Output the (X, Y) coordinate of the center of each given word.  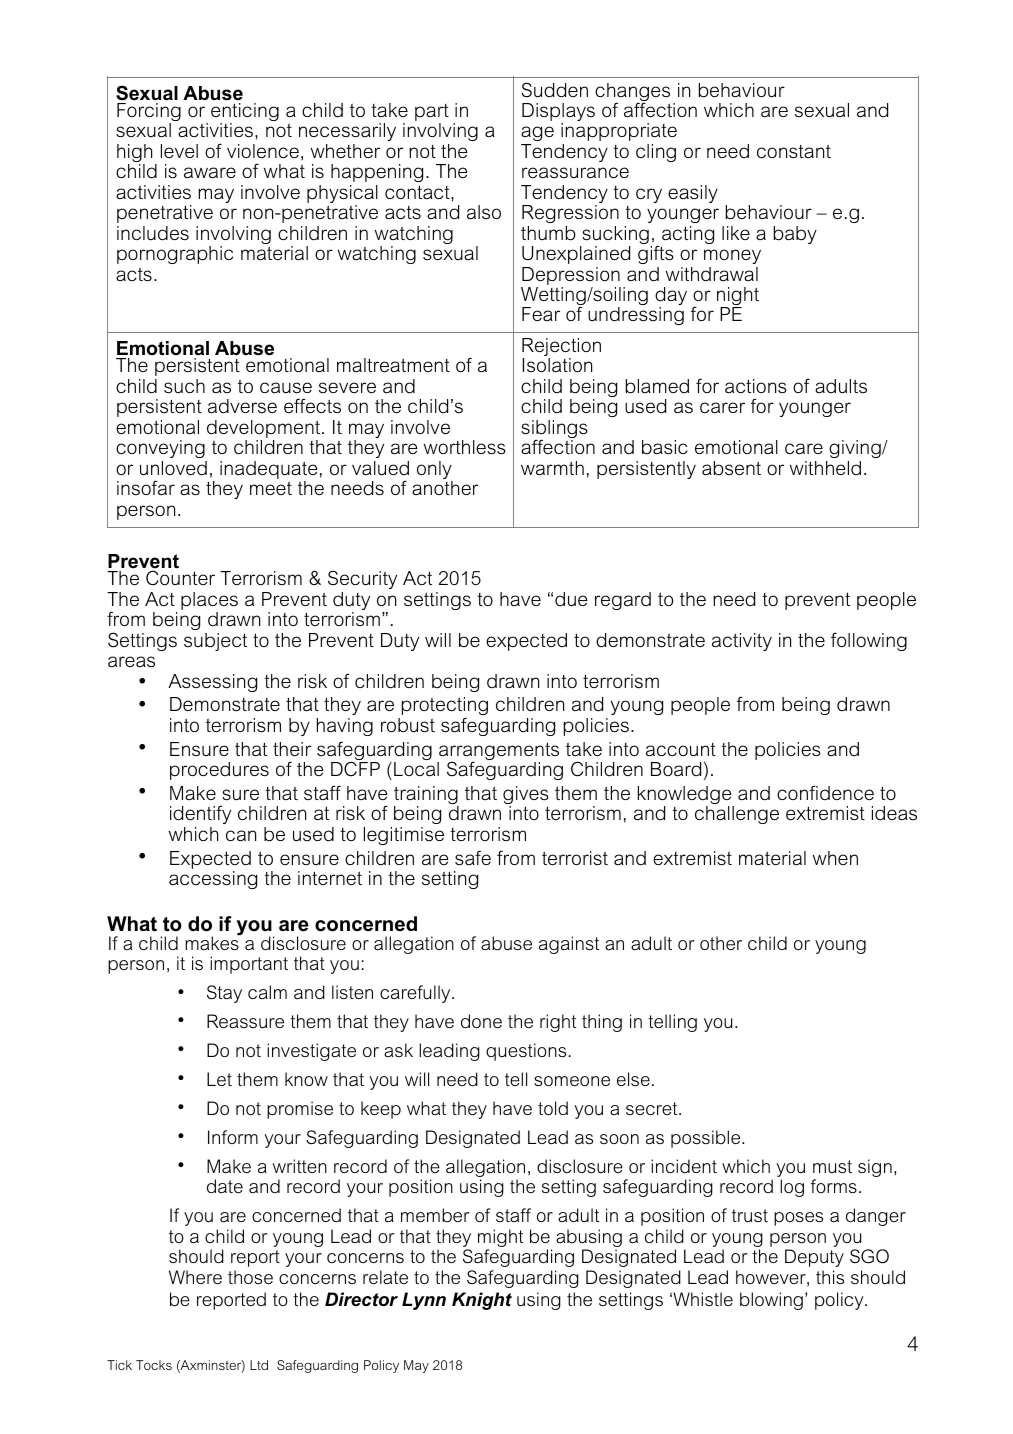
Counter (180, 578)
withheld (825, 468)
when (835, 858)
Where (195, 1277)
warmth (552, 468)
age (537, 135)
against (569, 945)
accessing (213, 880)
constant (794, 152)
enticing (245, 113)
